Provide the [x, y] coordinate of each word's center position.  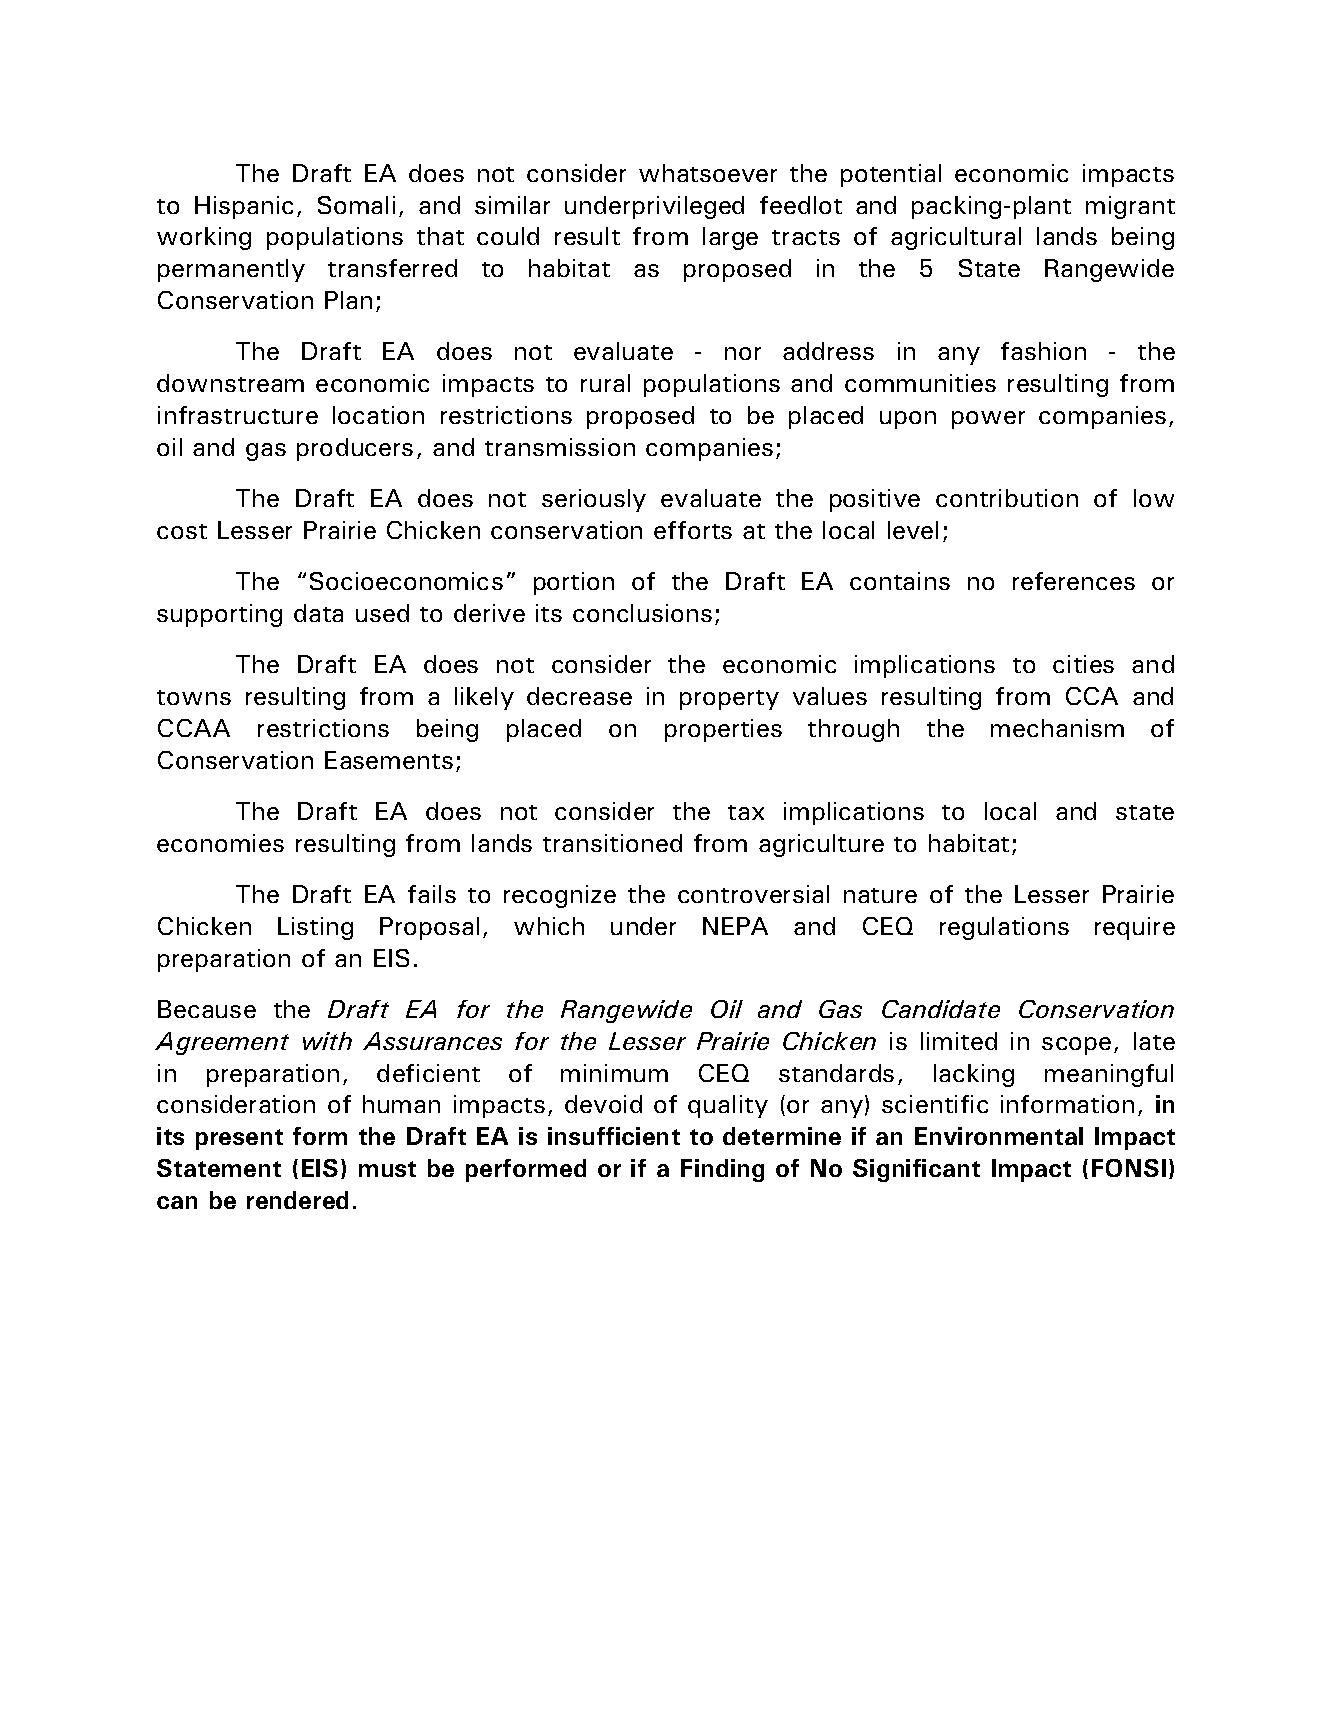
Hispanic [244, 207]
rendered [297, 1200]
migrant [1130, 207]
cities [1083, 664]
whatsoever [708, 173]
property [729, 700]
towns [194, 697]
